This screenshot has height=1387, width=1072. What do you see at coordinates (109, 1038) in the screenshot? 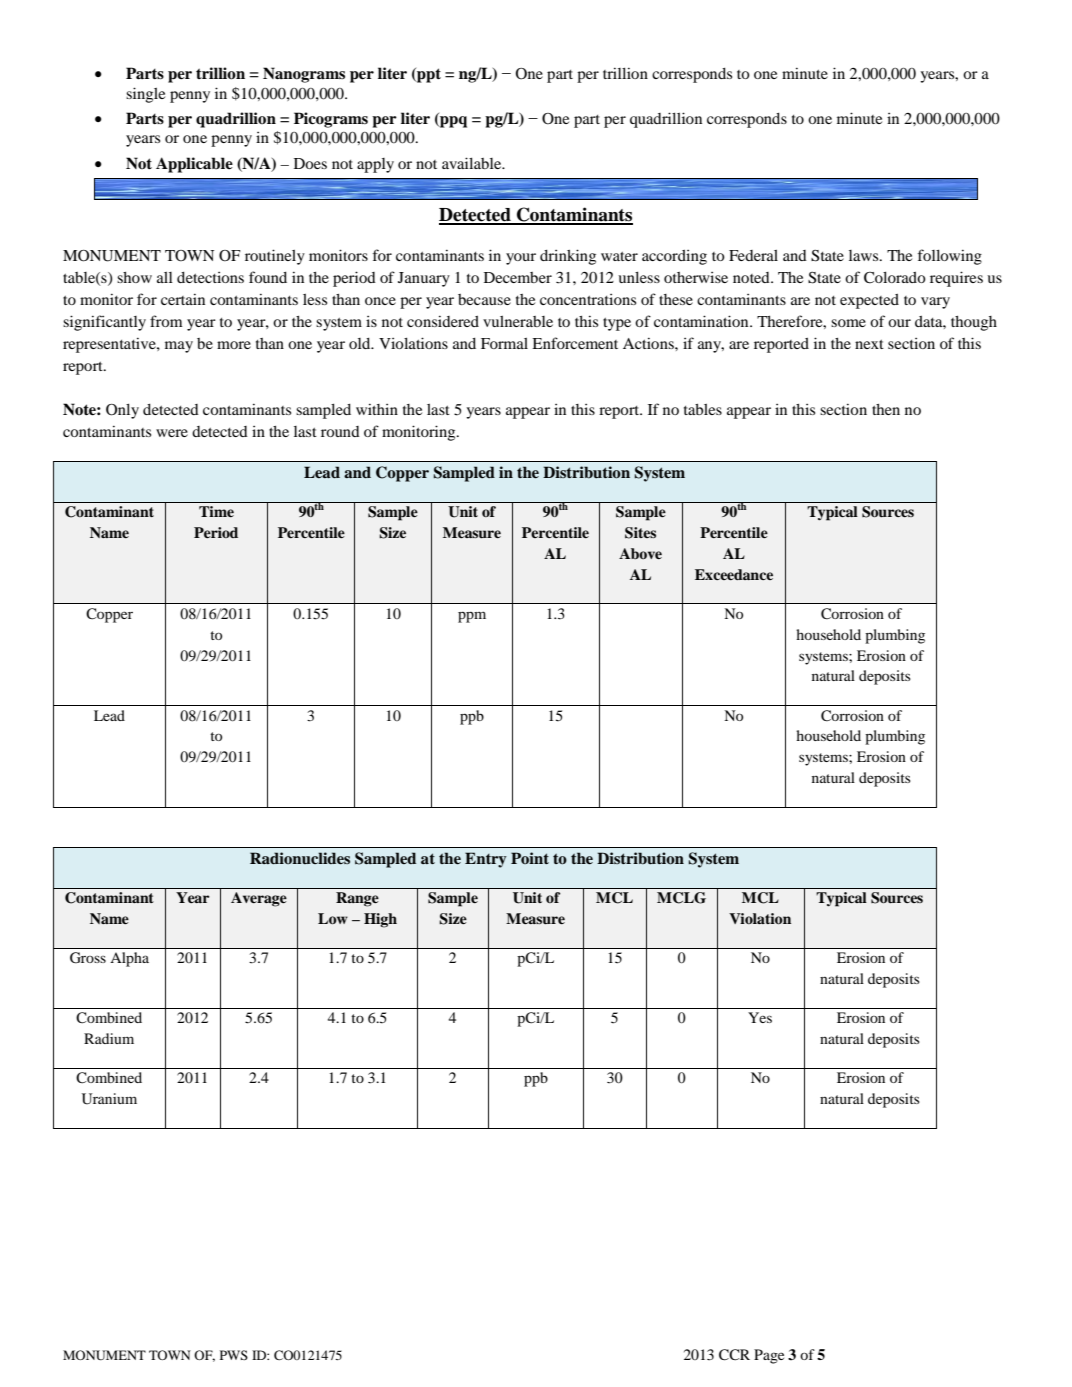
I see `Radium` at bounding box center [109, 1038].
